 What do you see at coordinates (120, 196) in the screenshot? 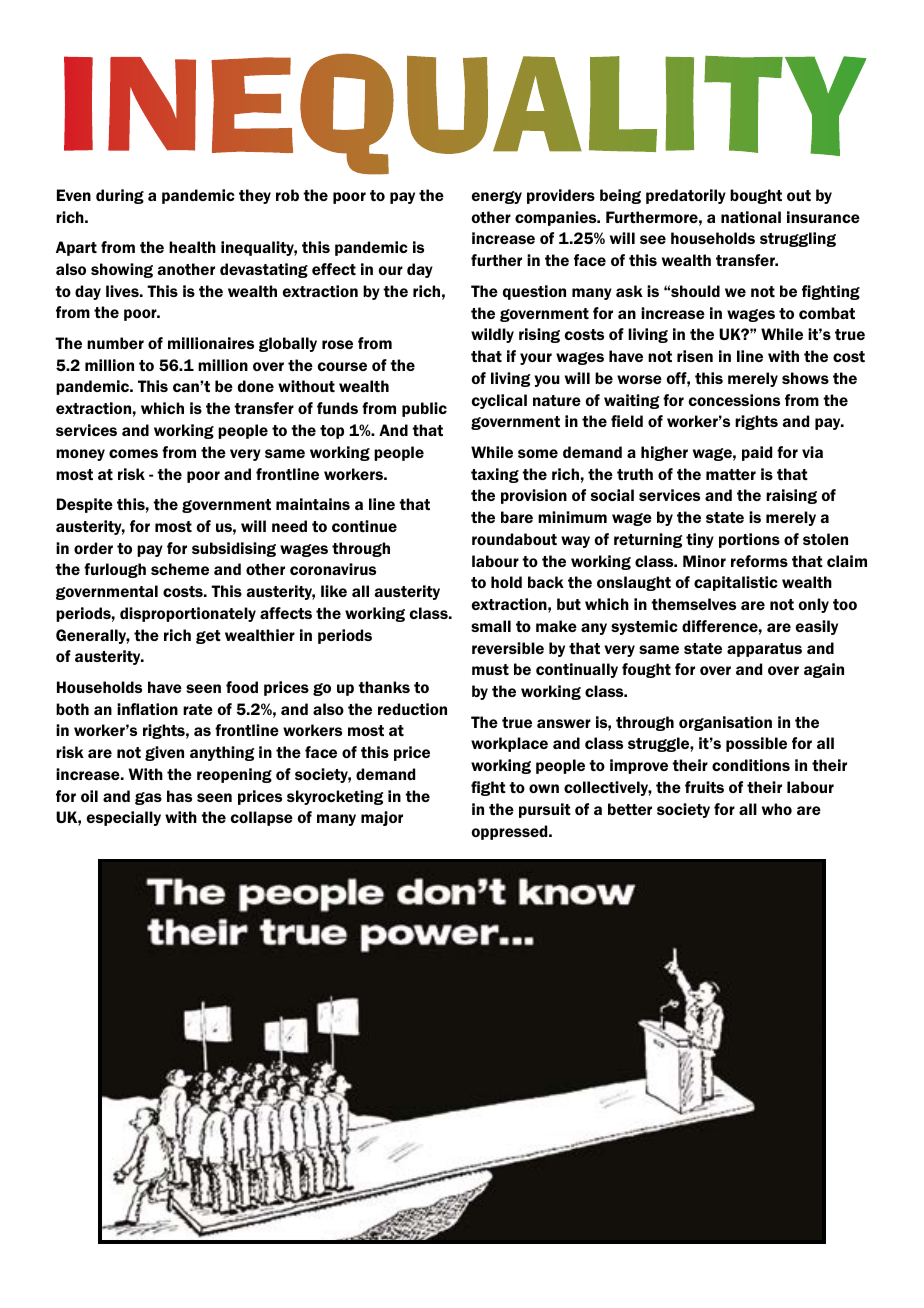
I see `during` at bounding box center [120, 196].
